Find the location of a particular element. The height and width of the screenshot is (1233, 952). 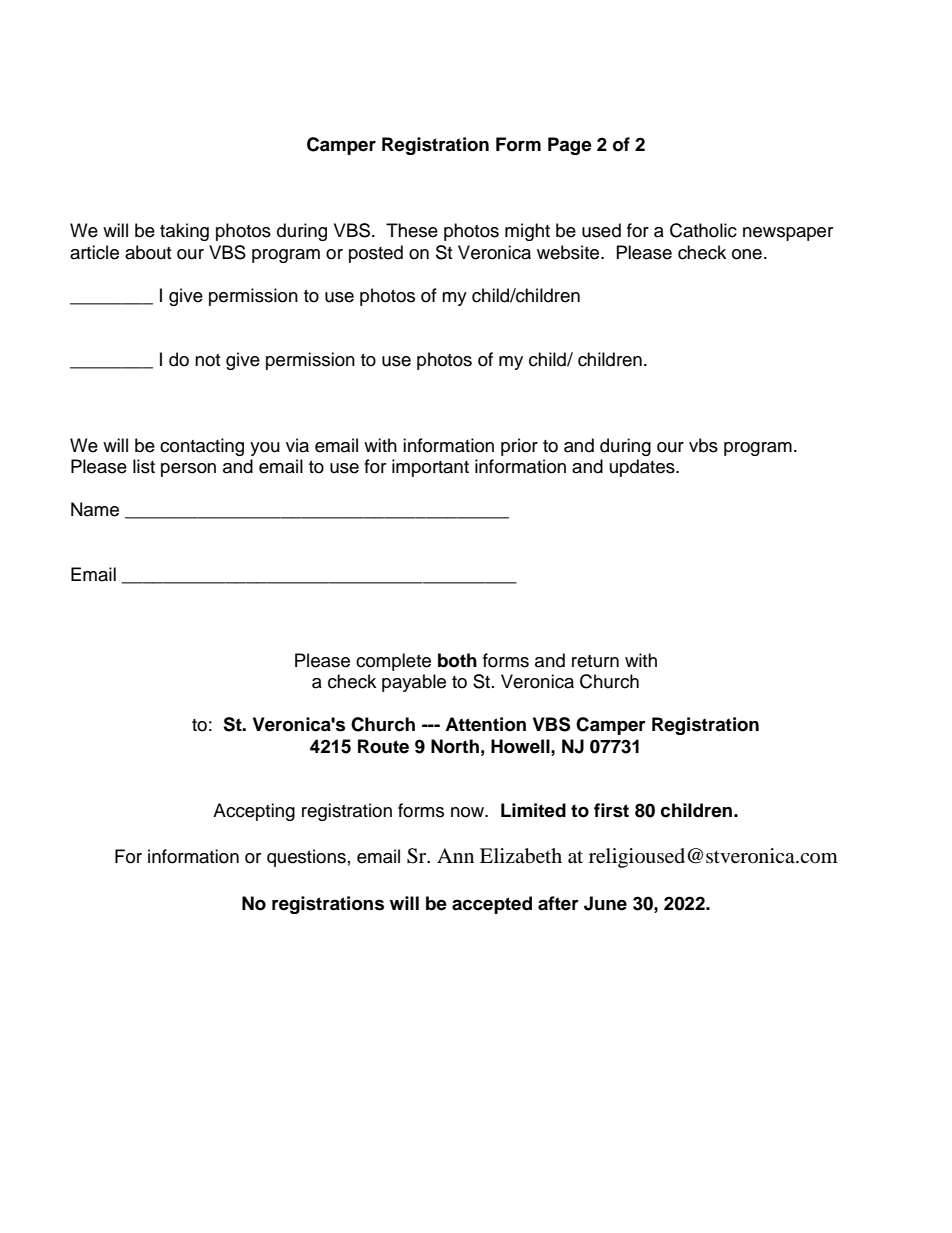

These is located at coordinates (412, 230).
